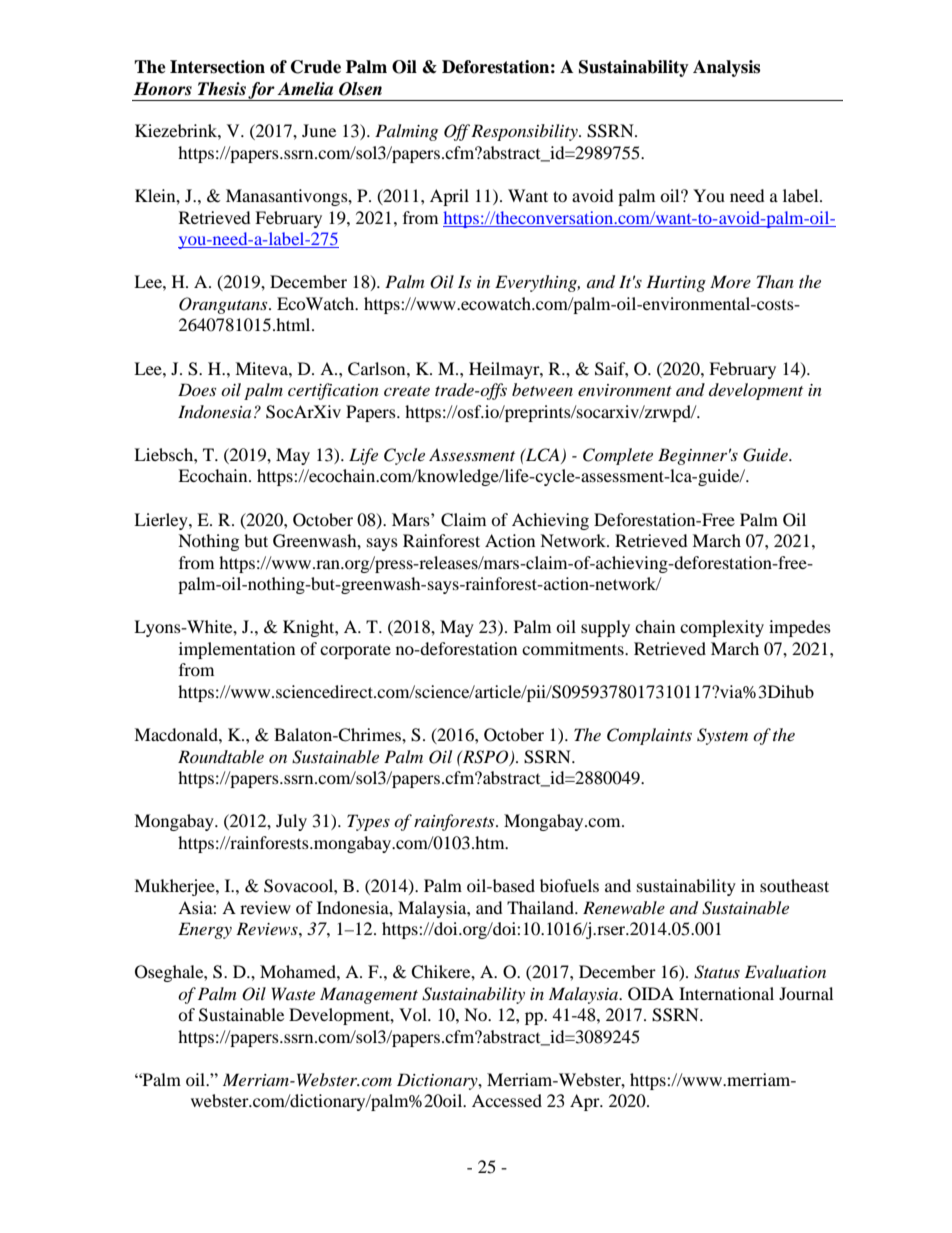 The image size is (952, 1233). What do you see at coordinates (722, 628) in the screenshot?
I see `complexity` at bounding box center [722, 628].
